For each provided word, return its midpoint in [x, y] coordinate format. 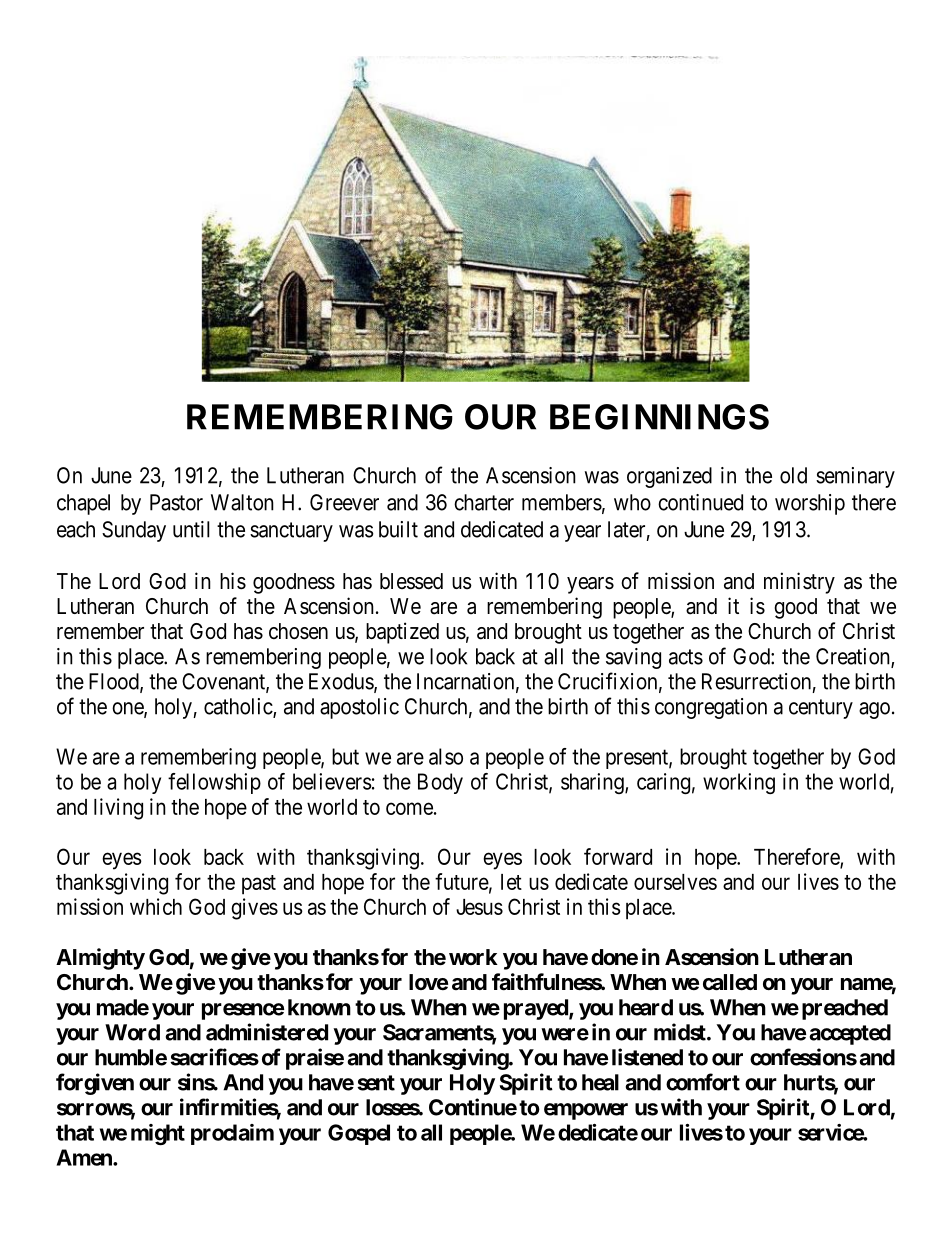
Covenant [224, 682]
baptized [402, 633]
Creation [854, 657]
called [730, 982]
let [511, 882]
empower [586, 1111]
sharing [593, 783]
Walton [242, 502]
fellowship [214, 783]
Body [440, 783]
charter [484, 502]
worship [810, 504]
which [156, 906]
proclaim [232, 1134]
